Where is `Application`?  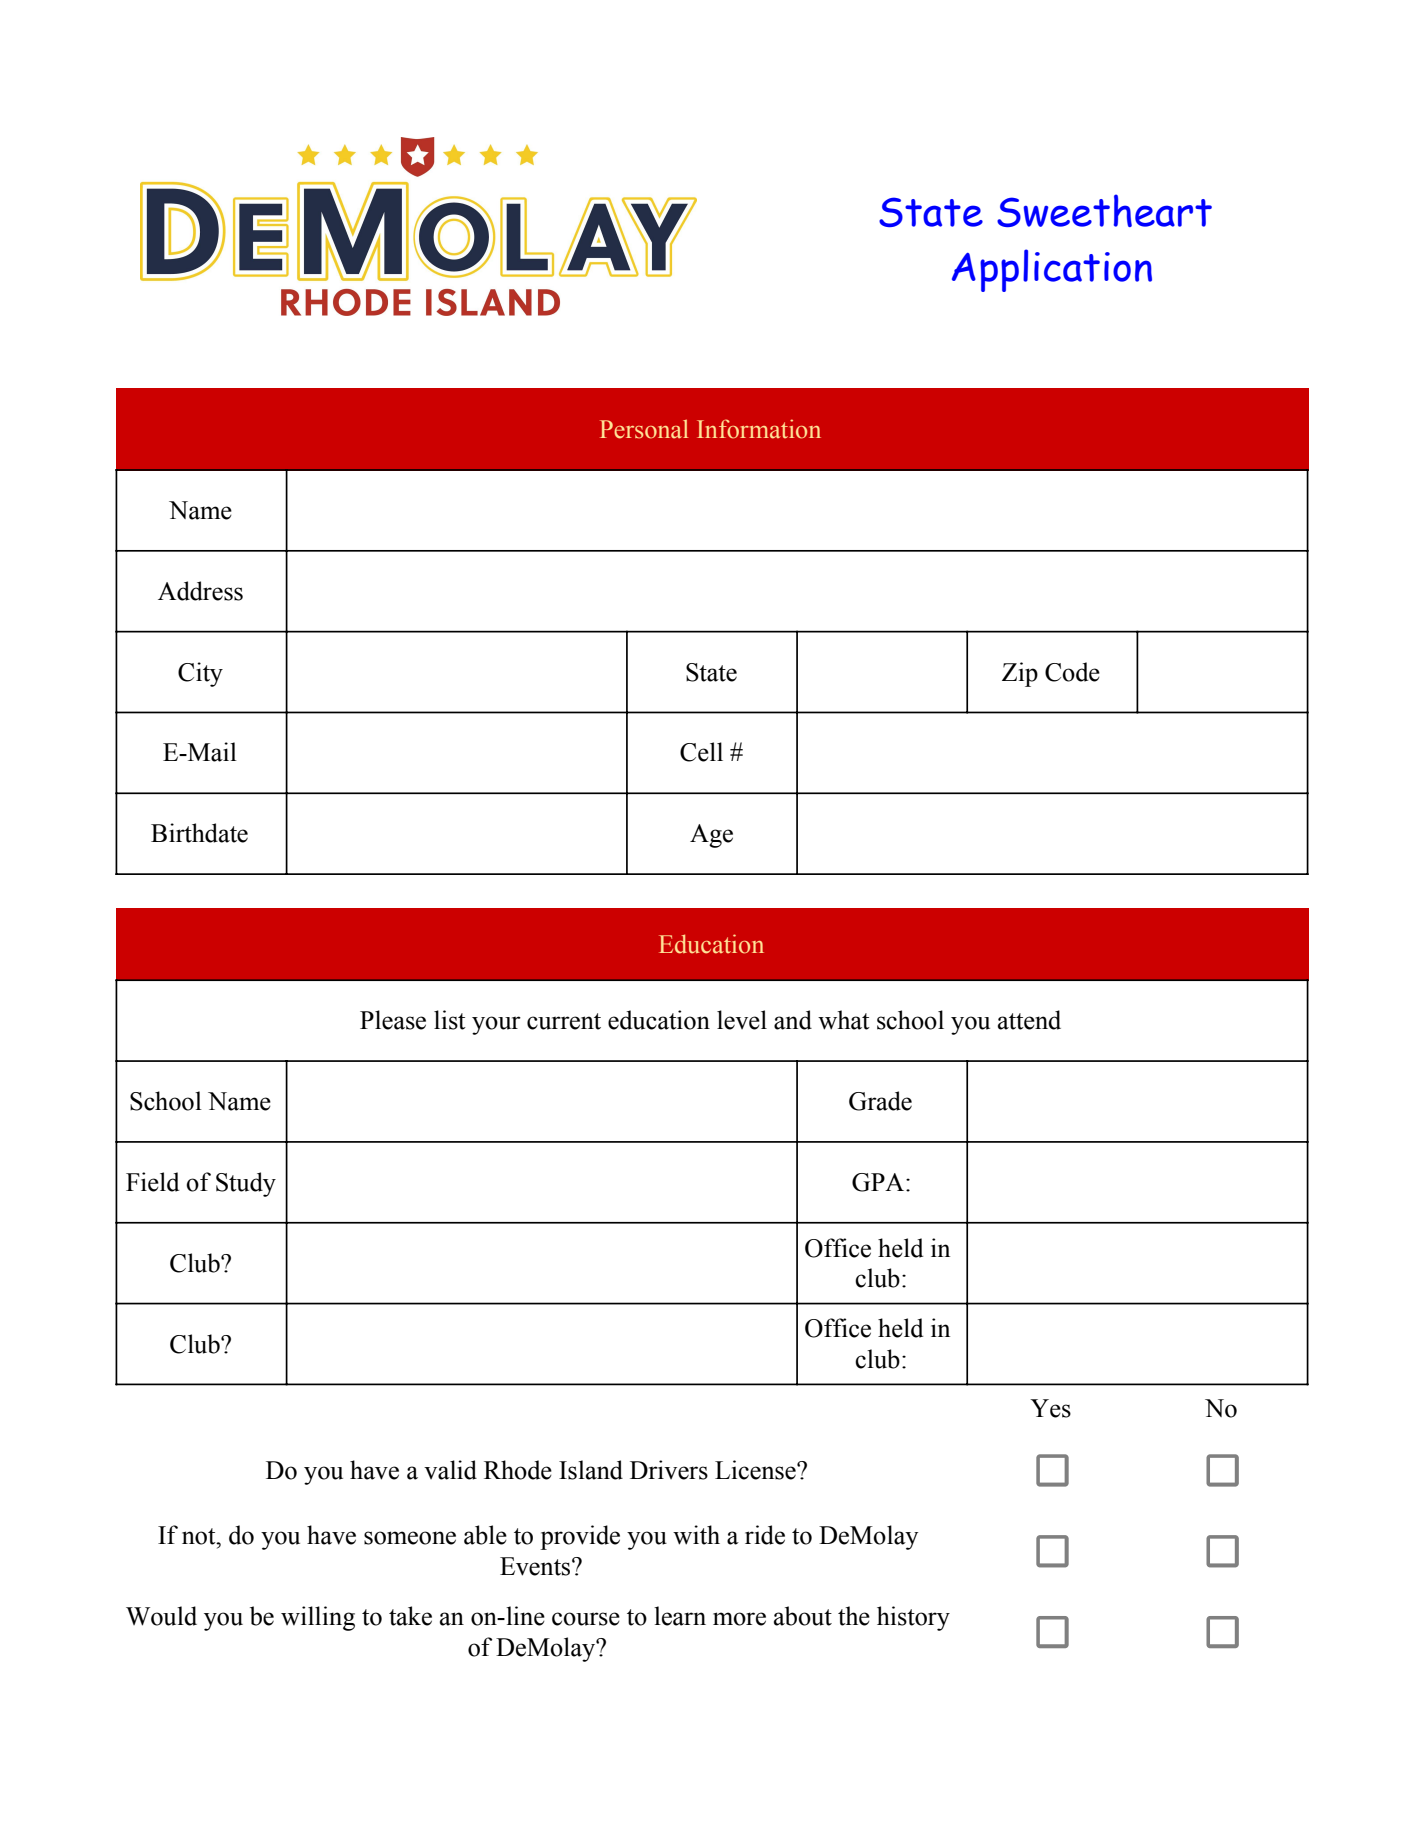 Application is located at coordinates (1052, 270).
